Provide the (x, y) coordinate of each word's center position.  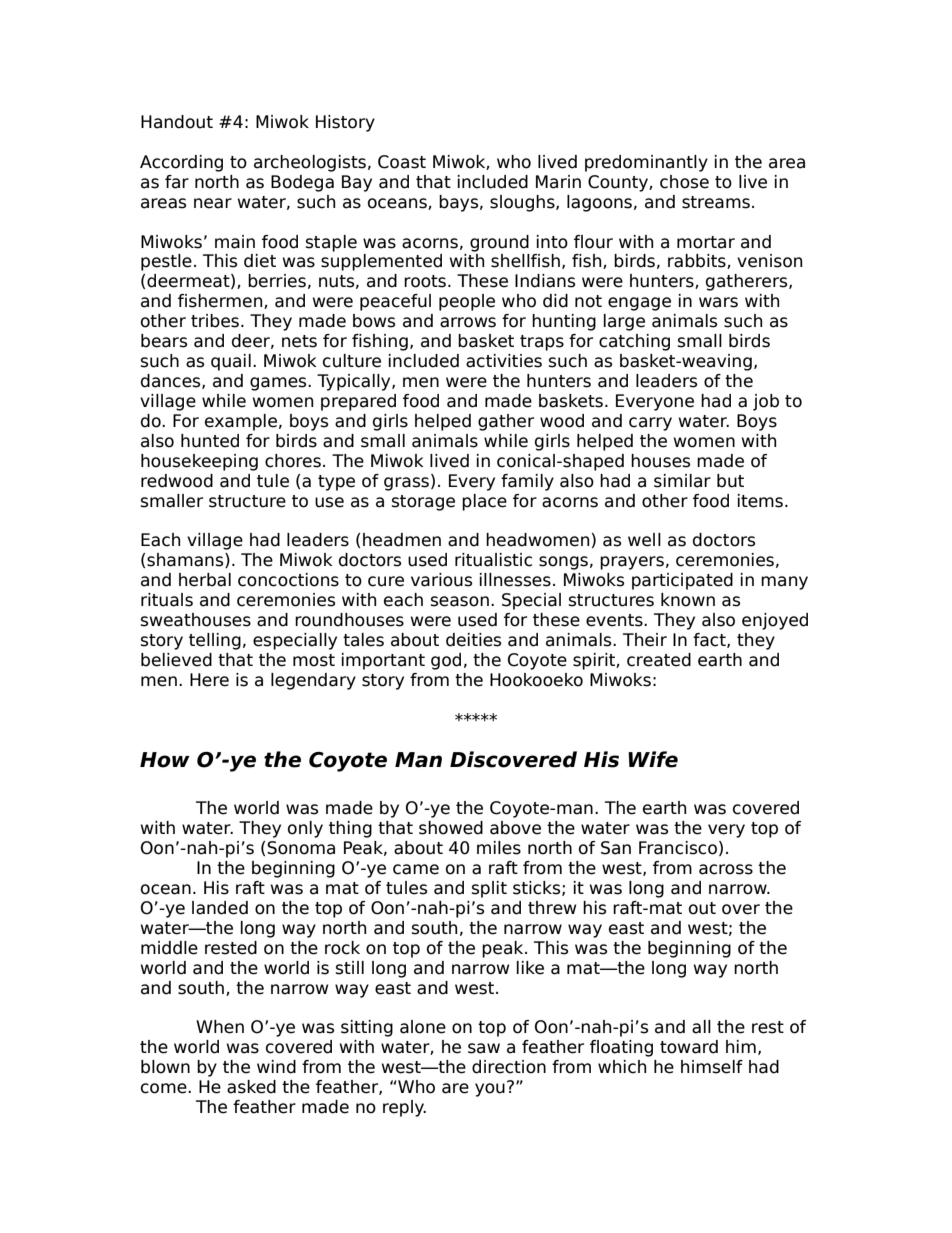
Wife (653, 759)
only (305, 829)
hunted (210, 441)
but (730, 481)
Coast (402, 162)
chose (684, 182)
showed (451, 828)
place (484, 502)
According (181, 163)
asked (251, 1087)
